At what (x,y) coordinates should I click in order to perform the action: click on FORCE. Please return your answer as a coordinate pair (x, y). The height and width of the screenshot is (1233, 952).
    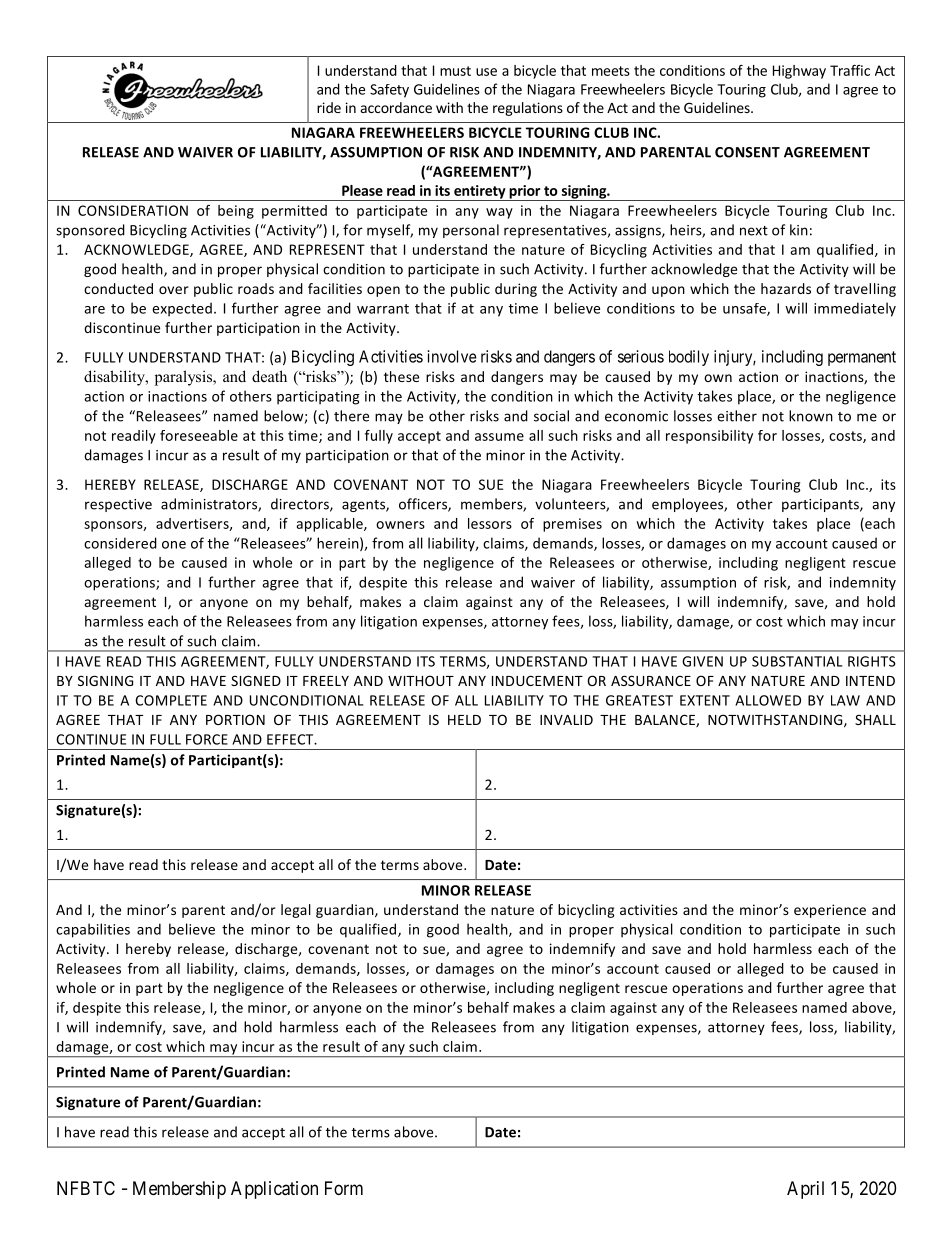
    Looking at the image, I should click on (207, 739).
